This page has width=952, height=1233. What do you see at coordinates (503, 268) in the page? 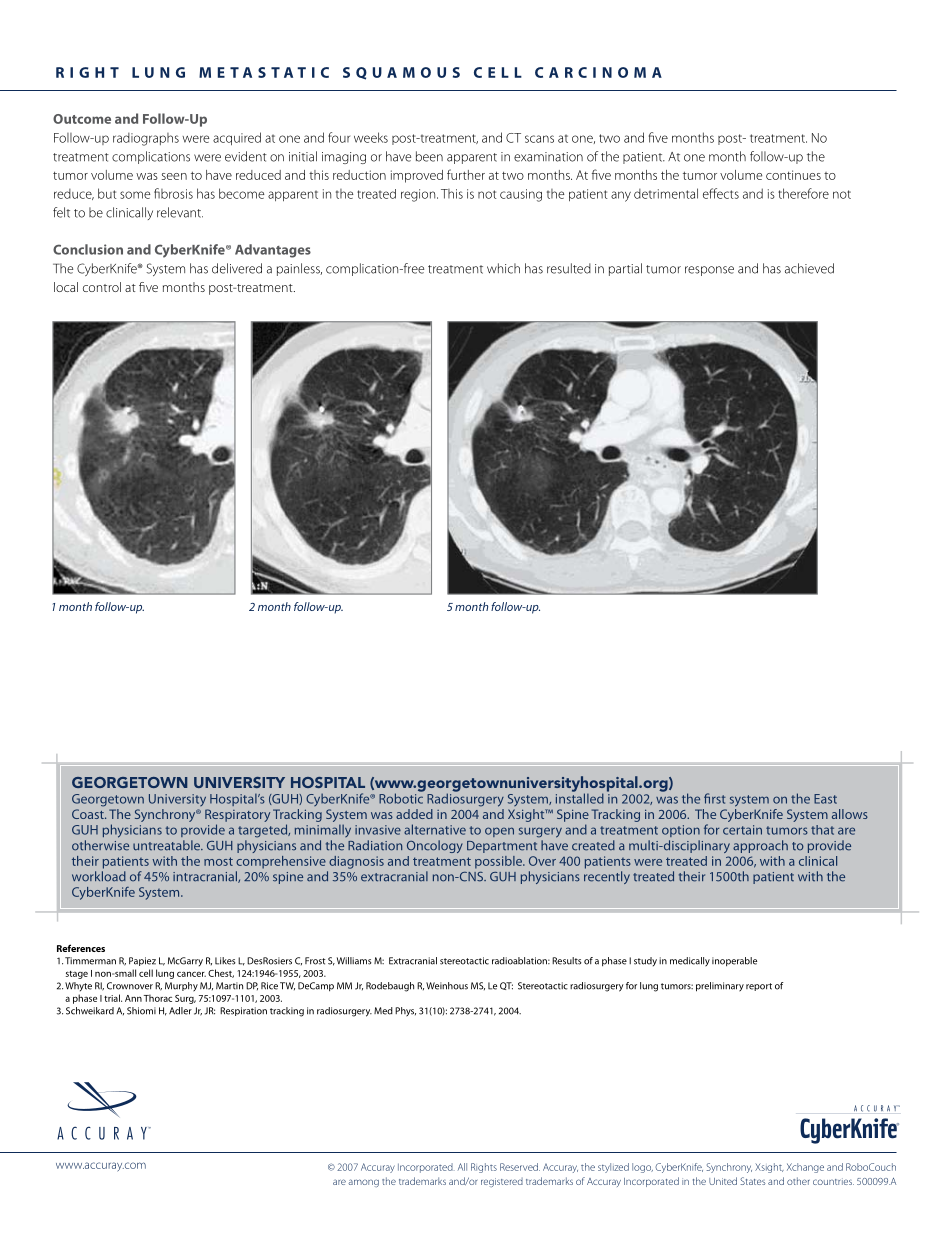
I see `which` at bounding box center [503, 268].
